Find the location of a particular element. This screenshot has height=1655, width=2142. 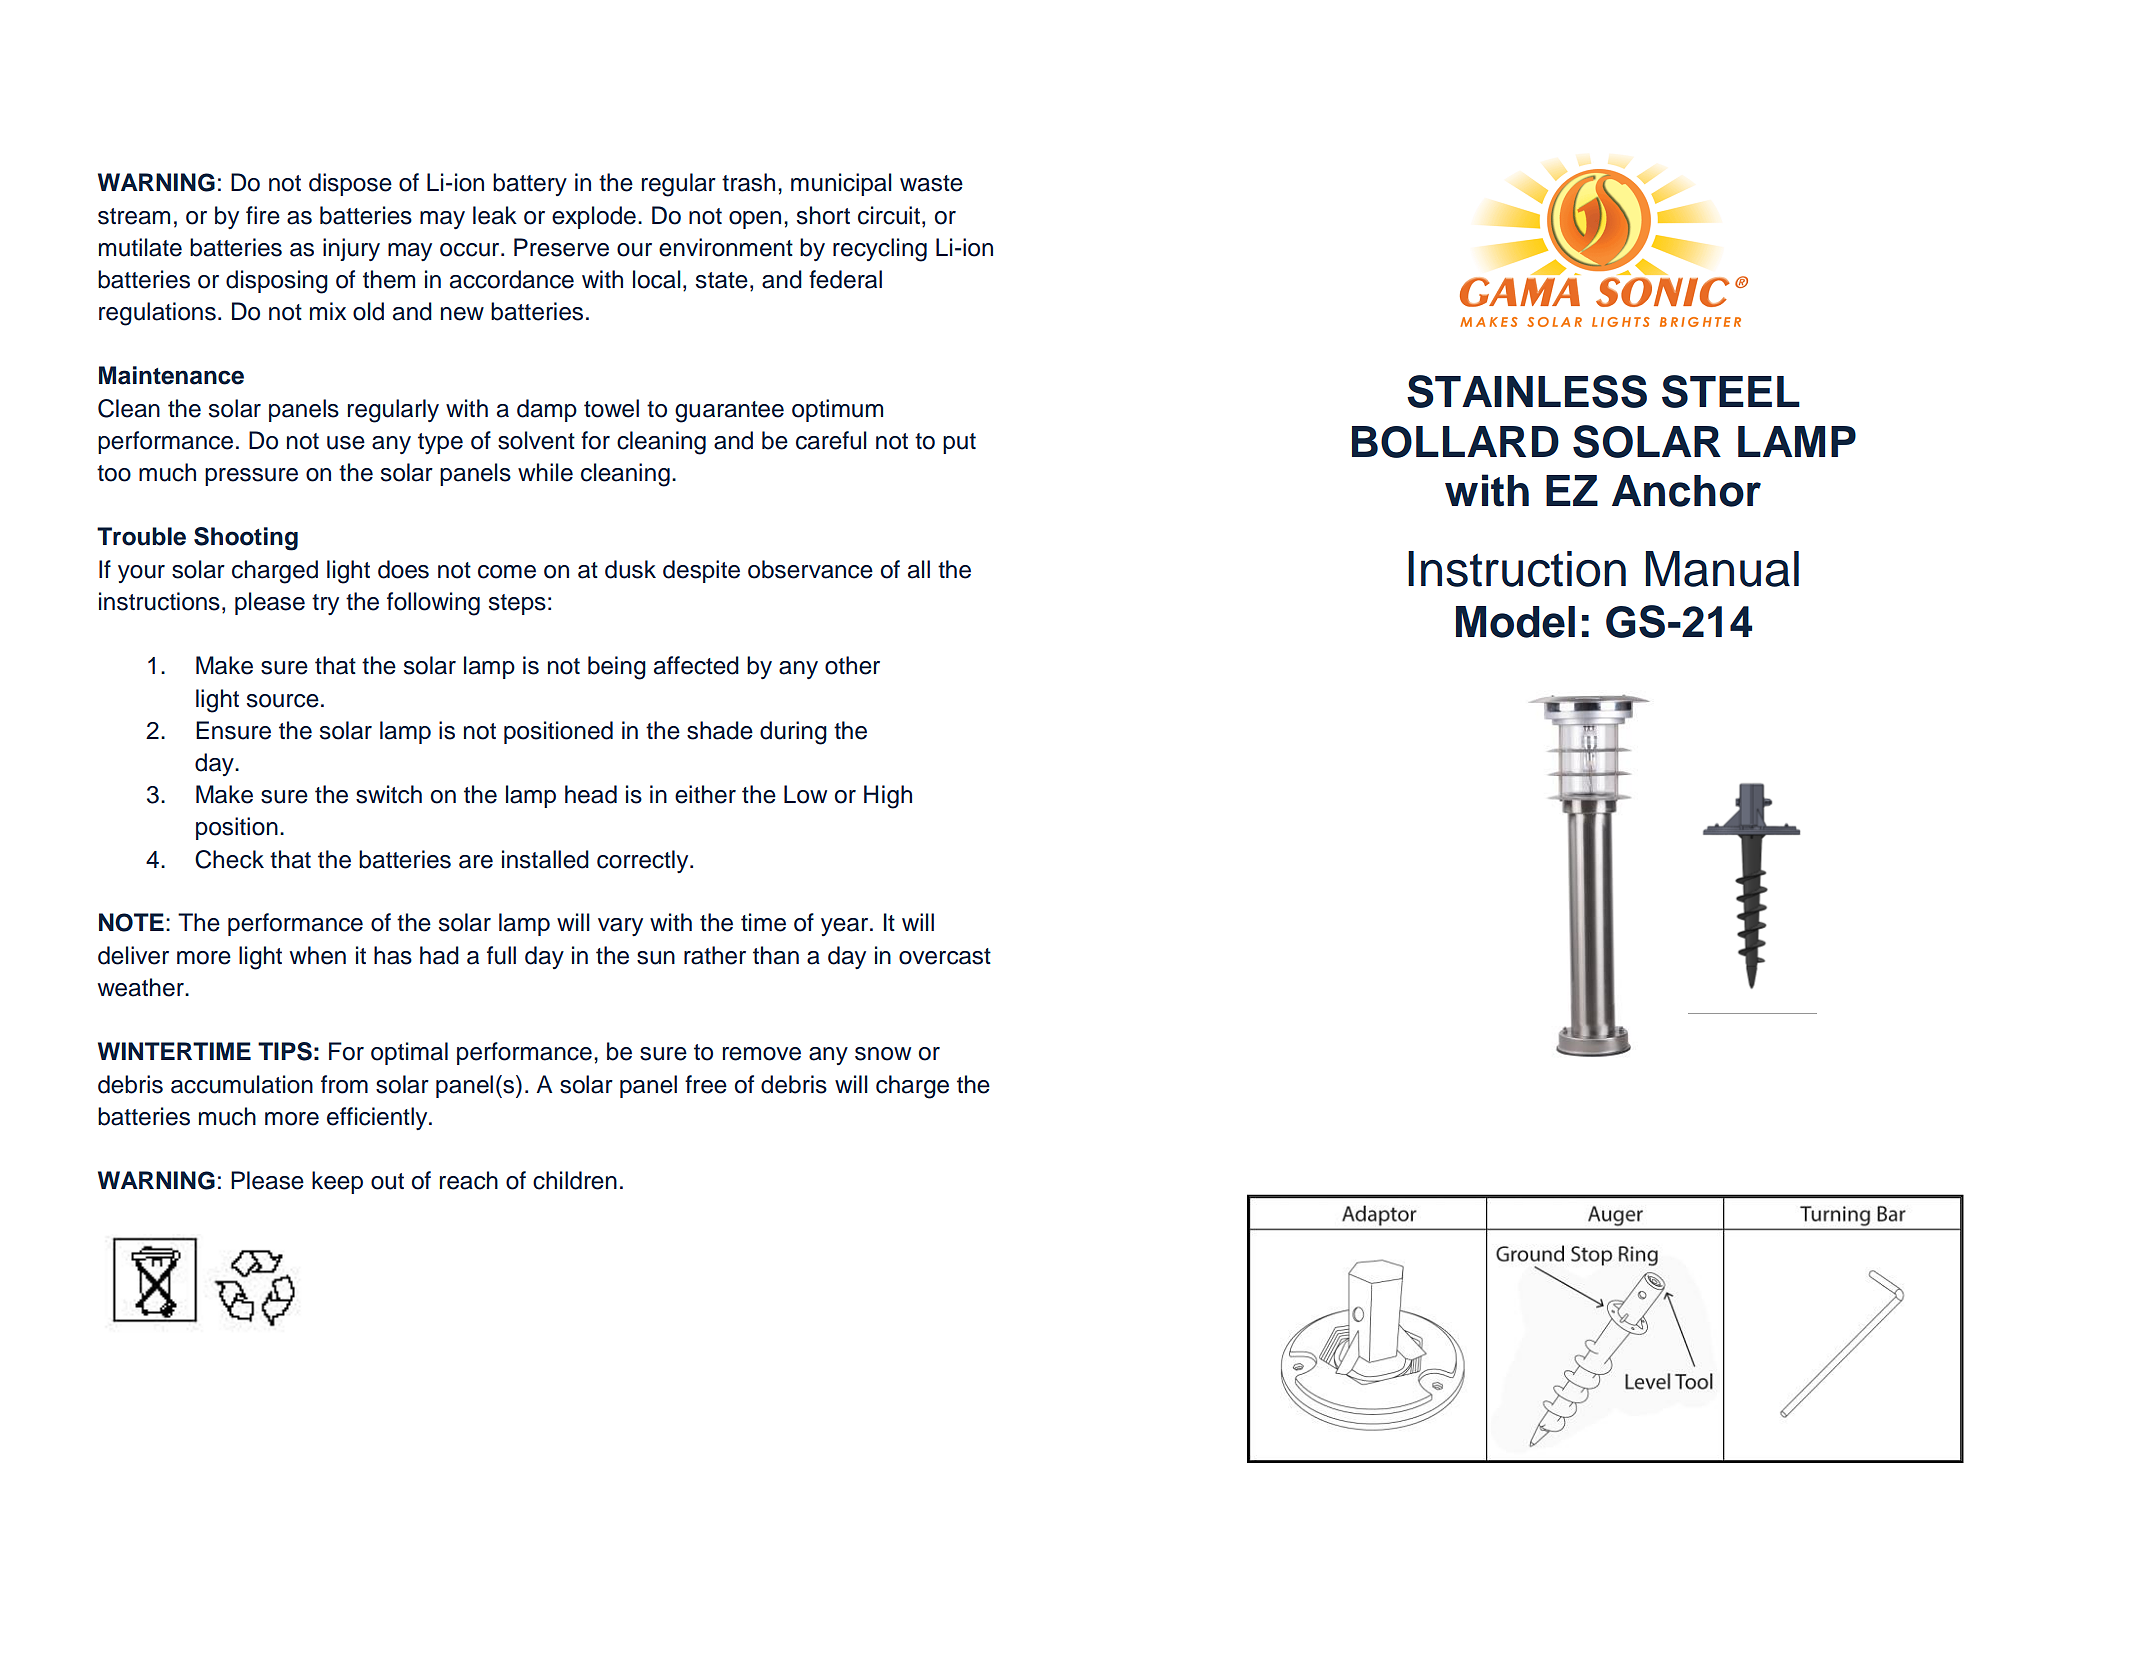

keep is located at coordinates (337, 1182).
